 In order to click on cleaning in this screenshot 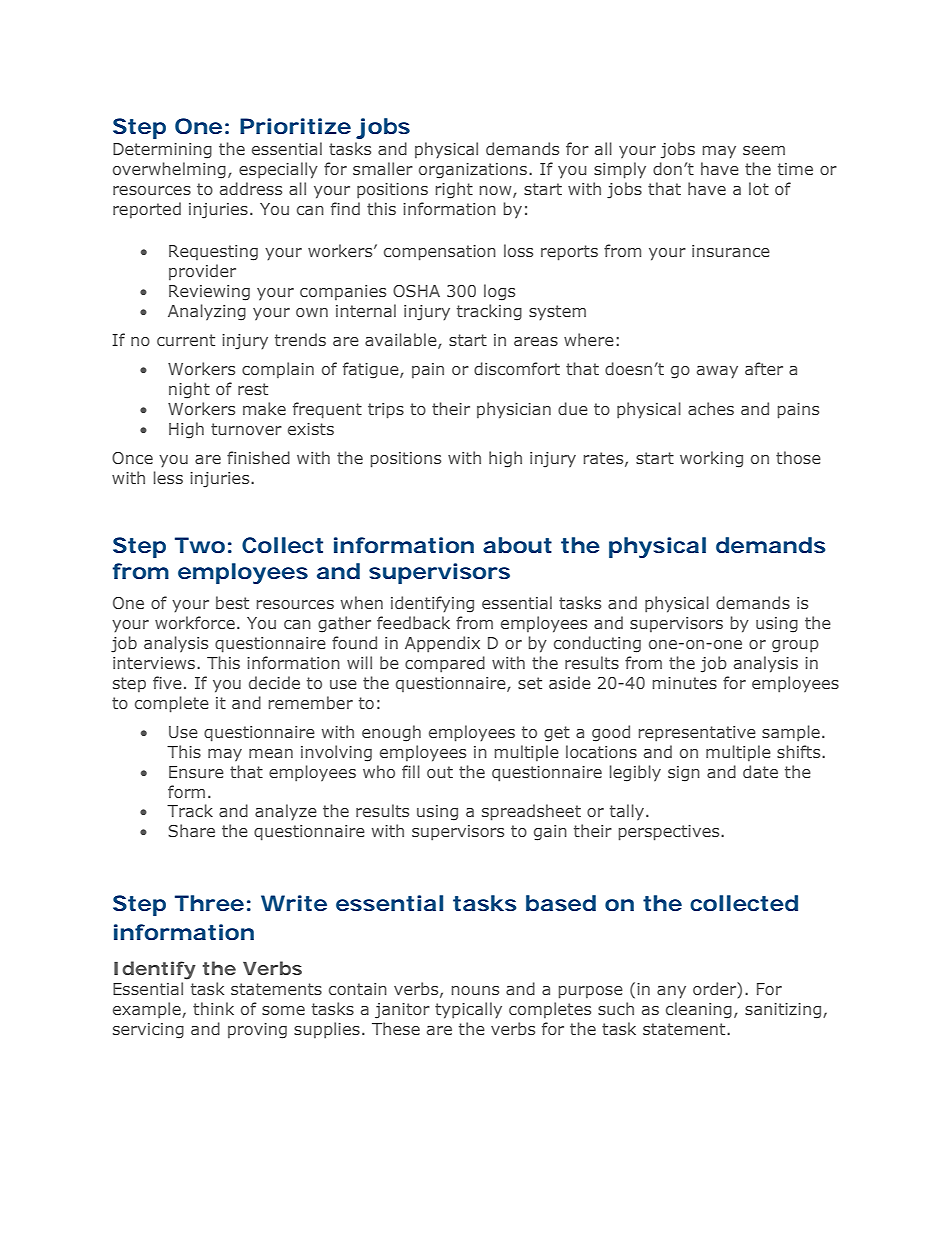, I will do `click(699, 1010)`.
